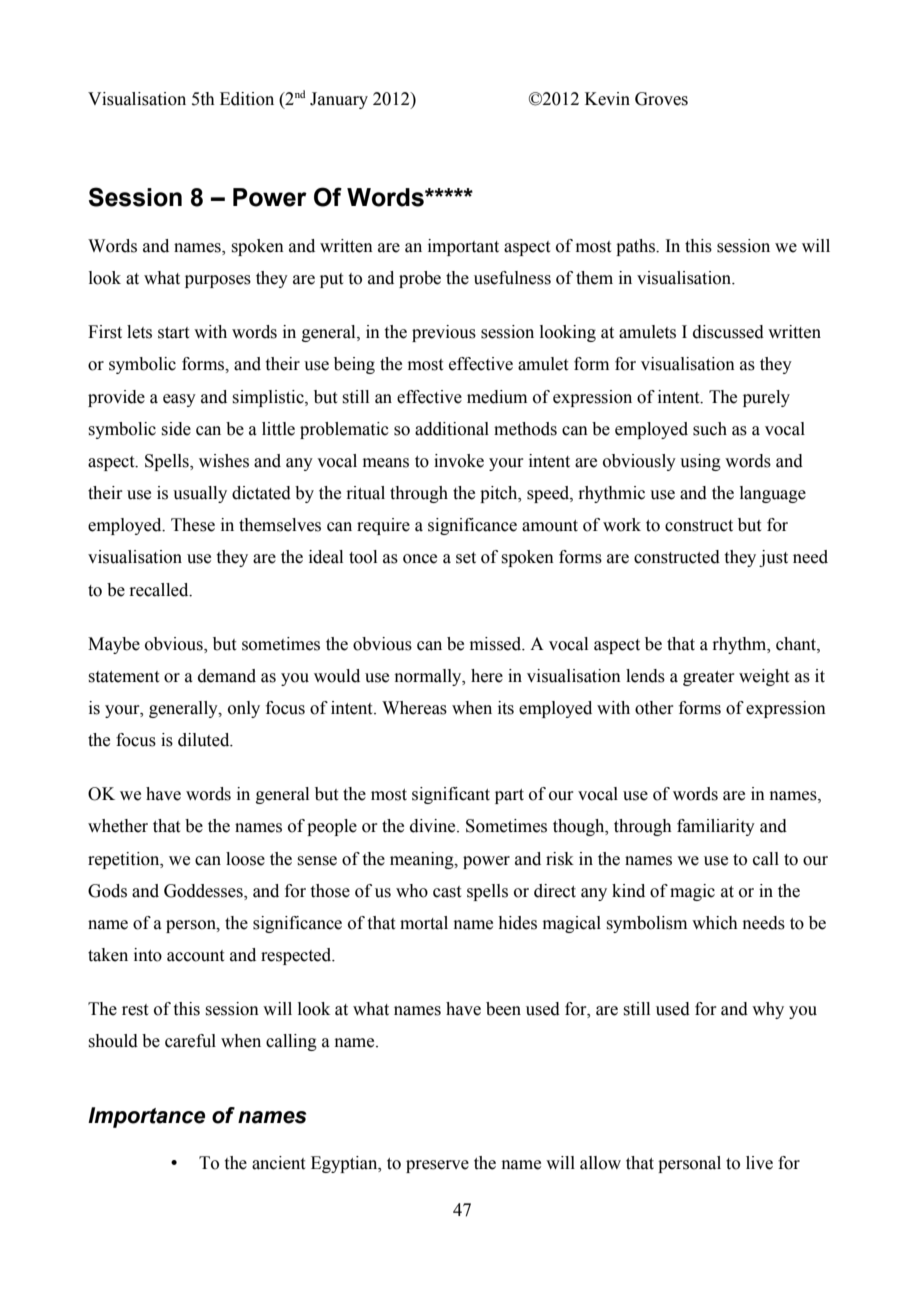 Image resolution: width=924 pixels, height=1308 pixels. I want to click on Edition, so click(247, 99).
